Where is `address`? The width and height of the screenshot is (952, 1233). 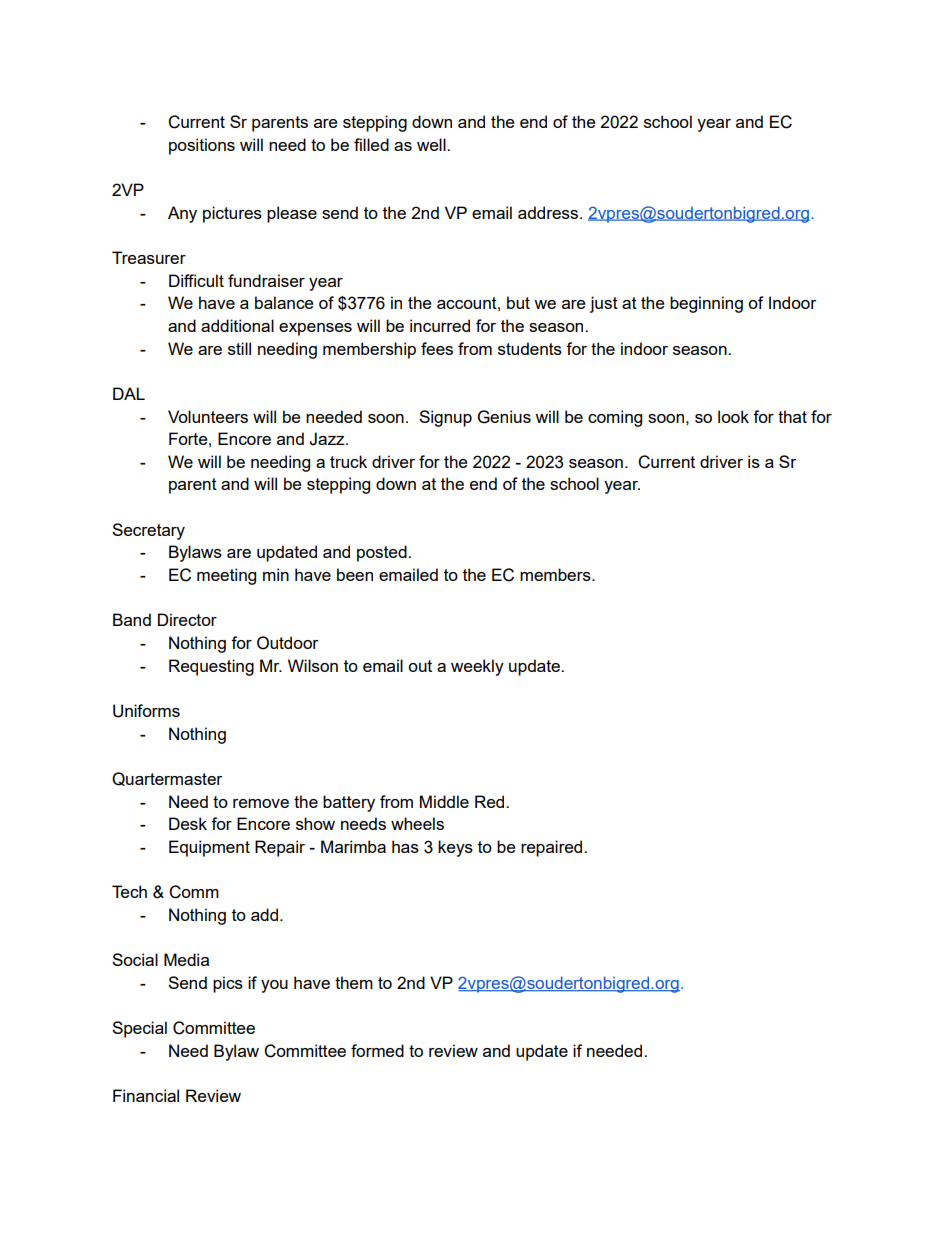 address is located at coordinates (549, 212).
